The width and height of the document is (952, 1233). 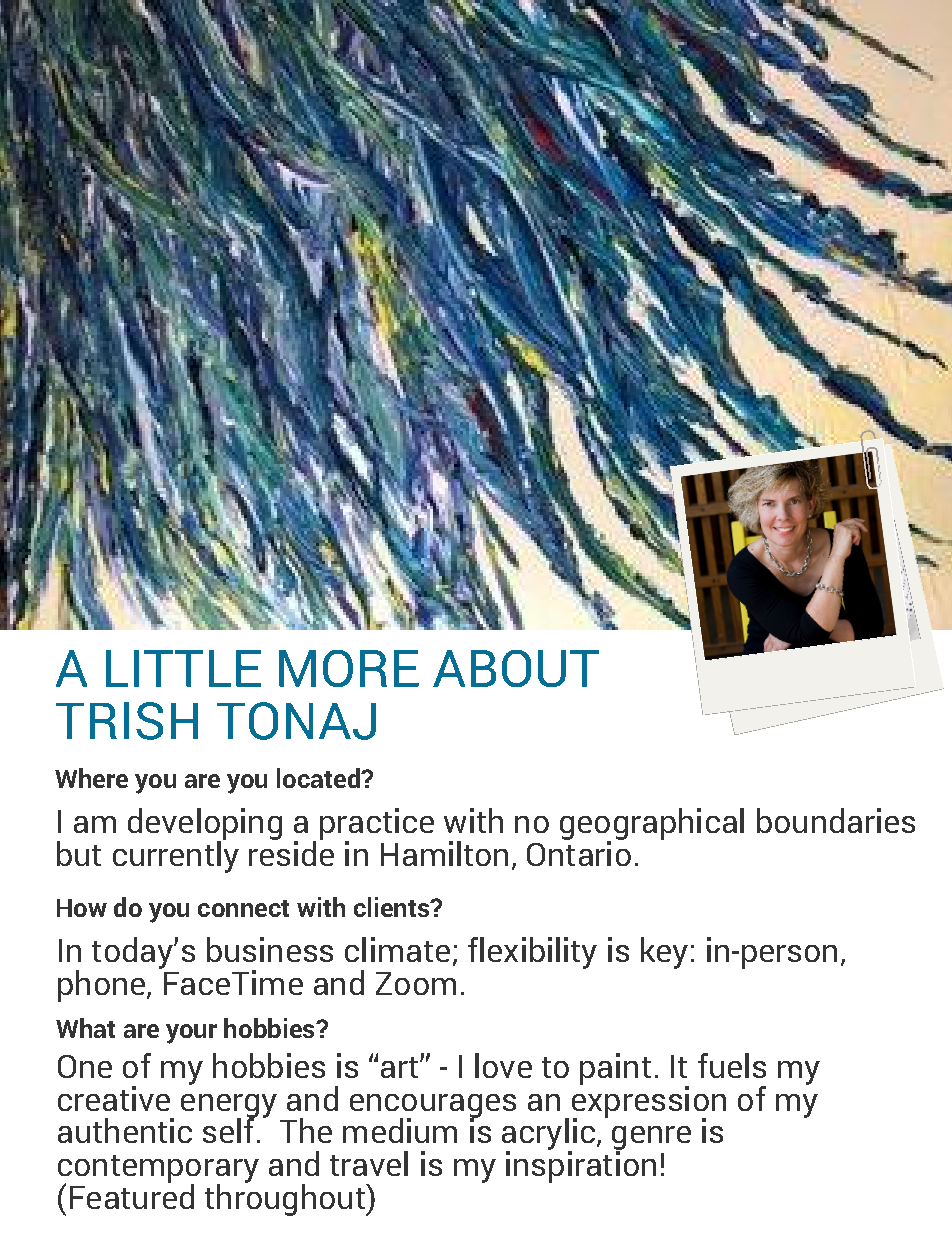 I want to click on geographical, so click(x=652, y=825).
